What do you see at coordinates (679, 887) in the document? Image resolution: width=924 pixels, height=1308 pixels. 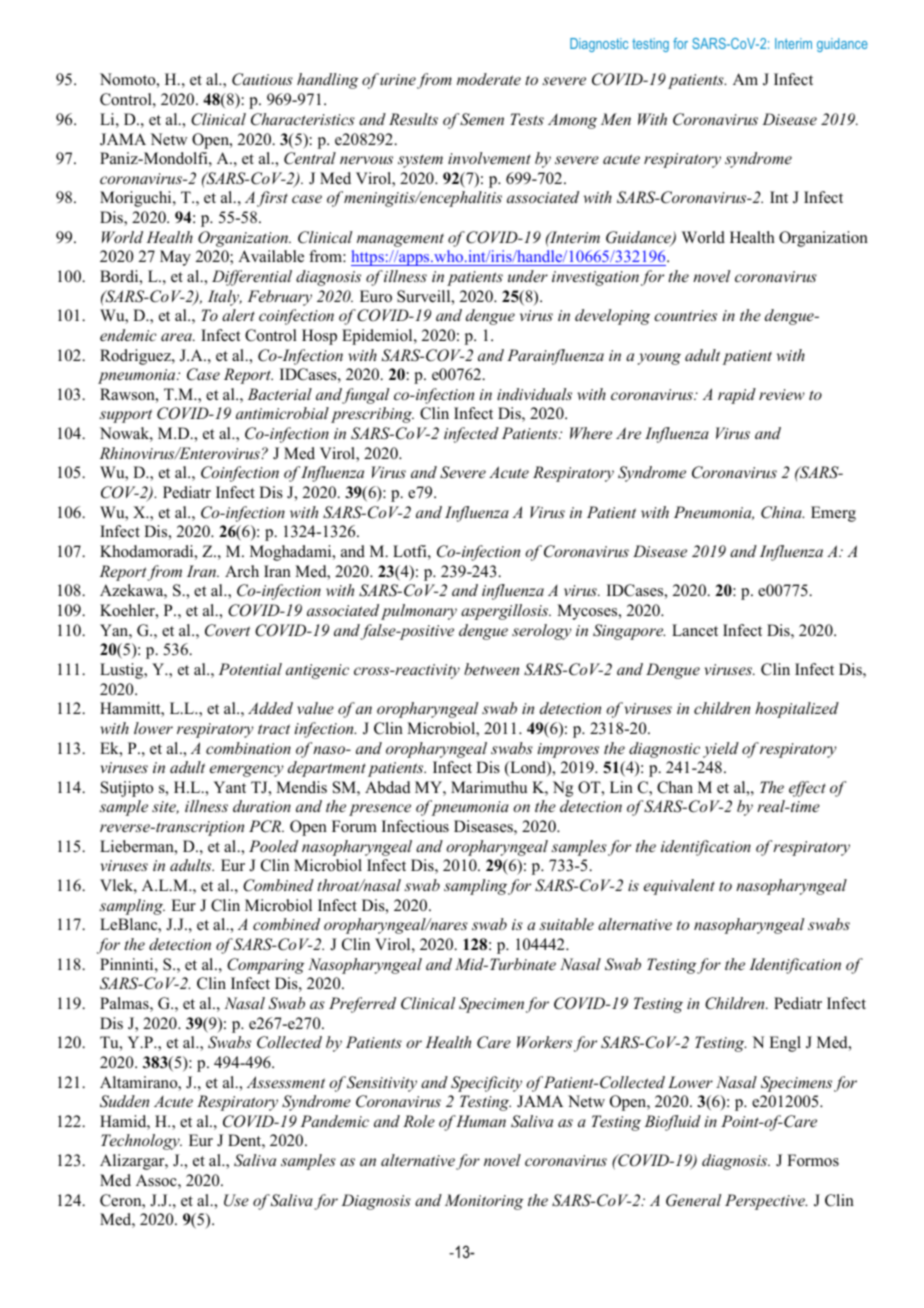 I see `equivalent` at bounding box center [679, 887].
